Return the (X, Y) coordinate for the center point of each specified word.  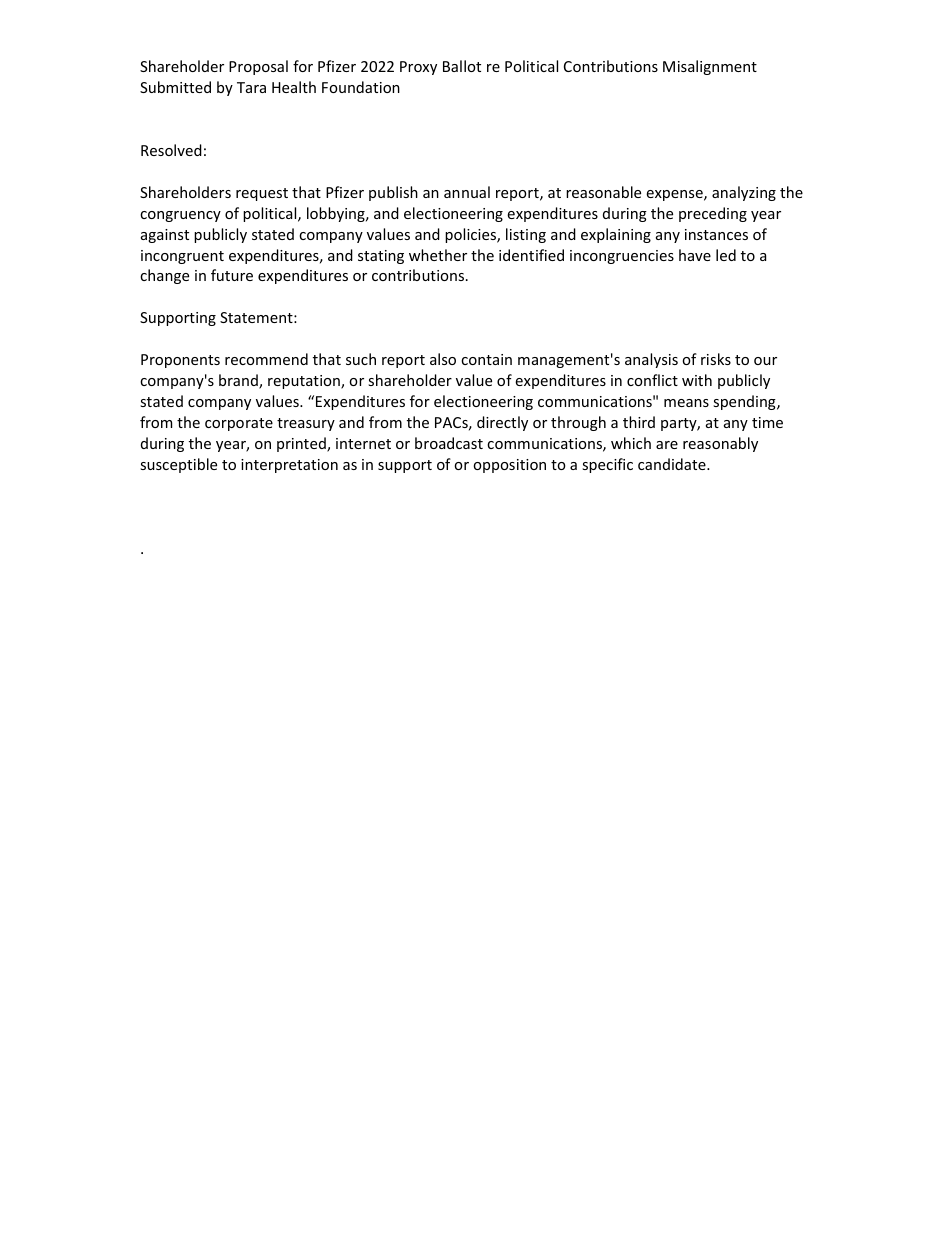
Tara (251, 87)
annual (467, 192)
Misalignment (710, 67)
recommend (266, 359)
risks (716, 359)
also (443, 359)
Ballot (462, 66)
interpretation (289, 466)
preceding (713, 214)
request (262, 194)
